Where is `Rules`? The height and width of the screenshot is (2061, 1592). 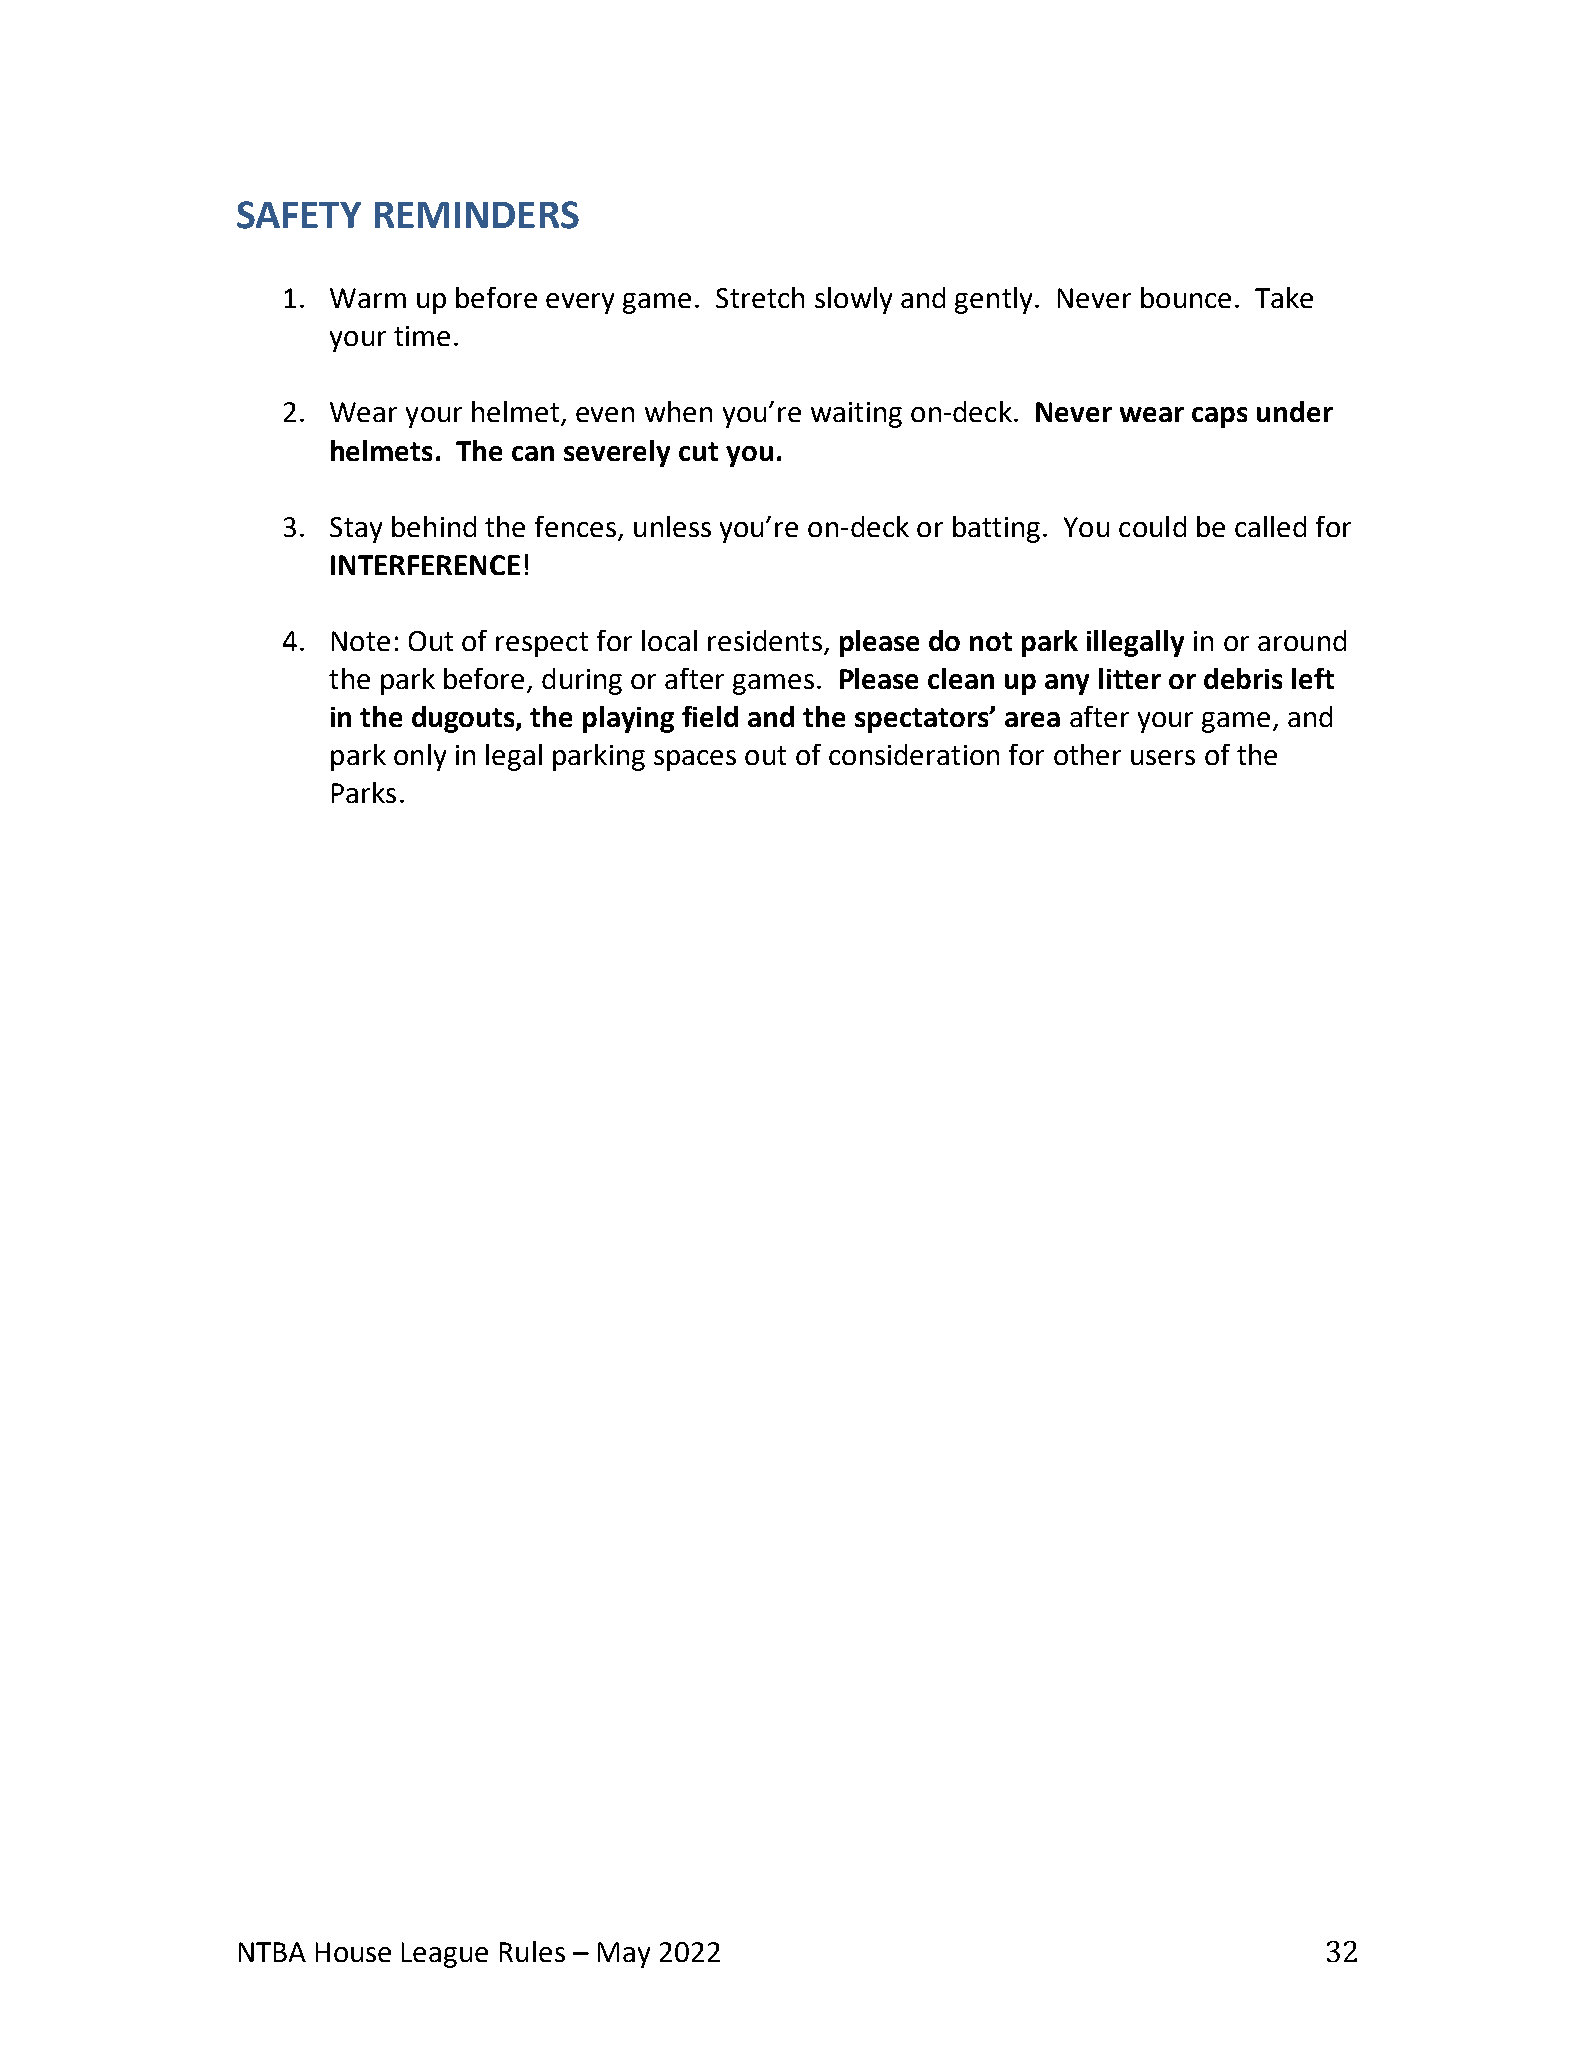
Rules is located at coordinates (532, 1951).
